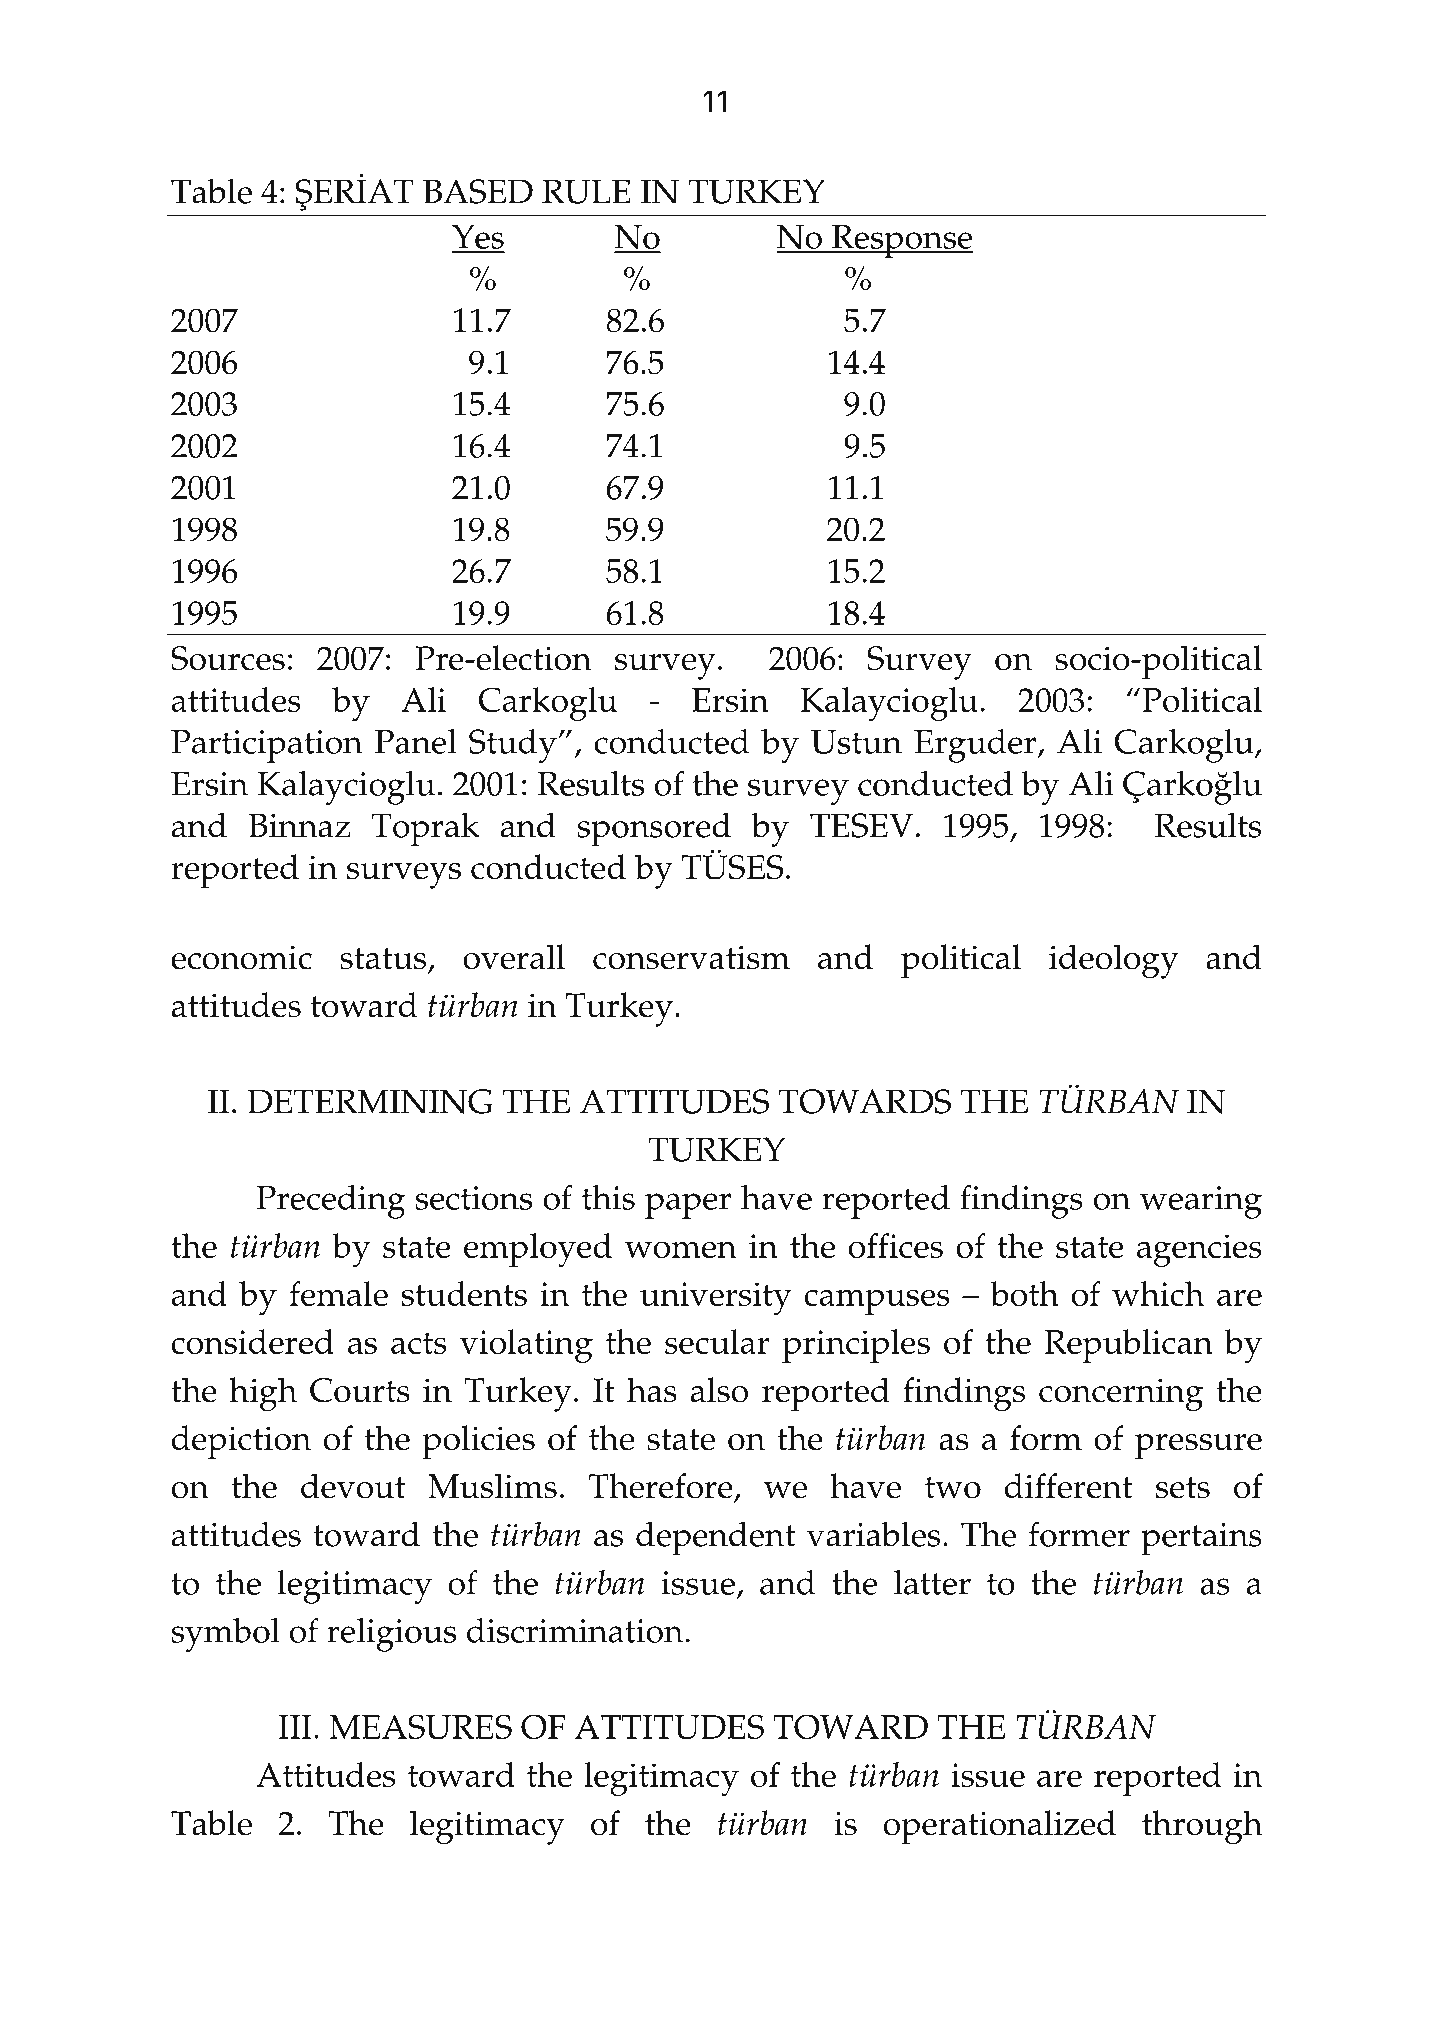 The image size is (1433, 2026). Describe the element at coordinates (478, 191) in the image. I see `BASED` at that location.
